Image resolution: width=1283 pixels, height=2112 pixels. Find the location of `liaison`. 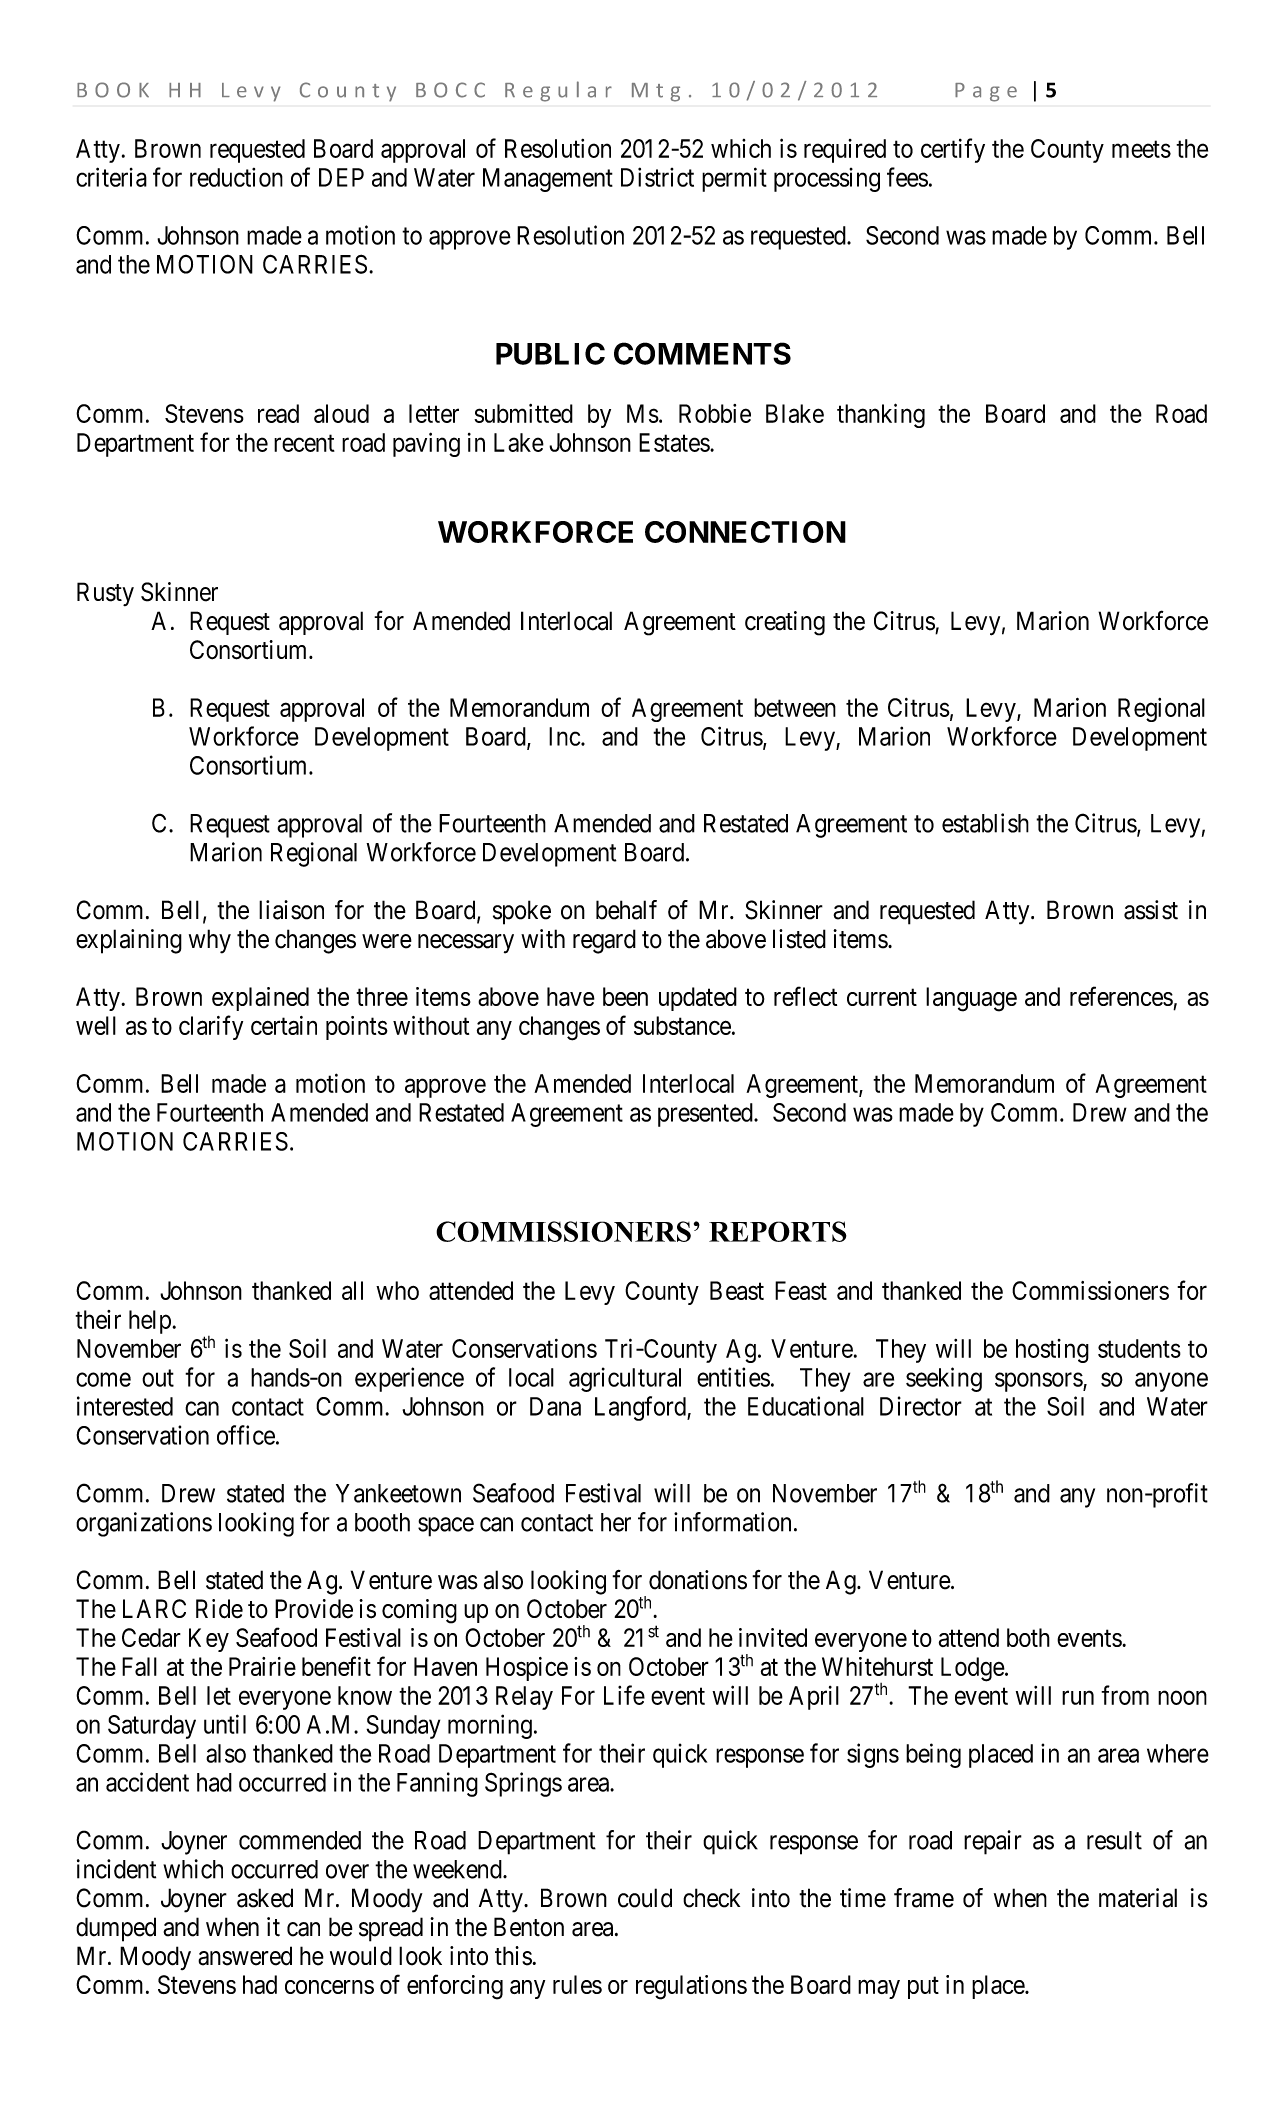

liaison is located at coordinates (291, 910).
